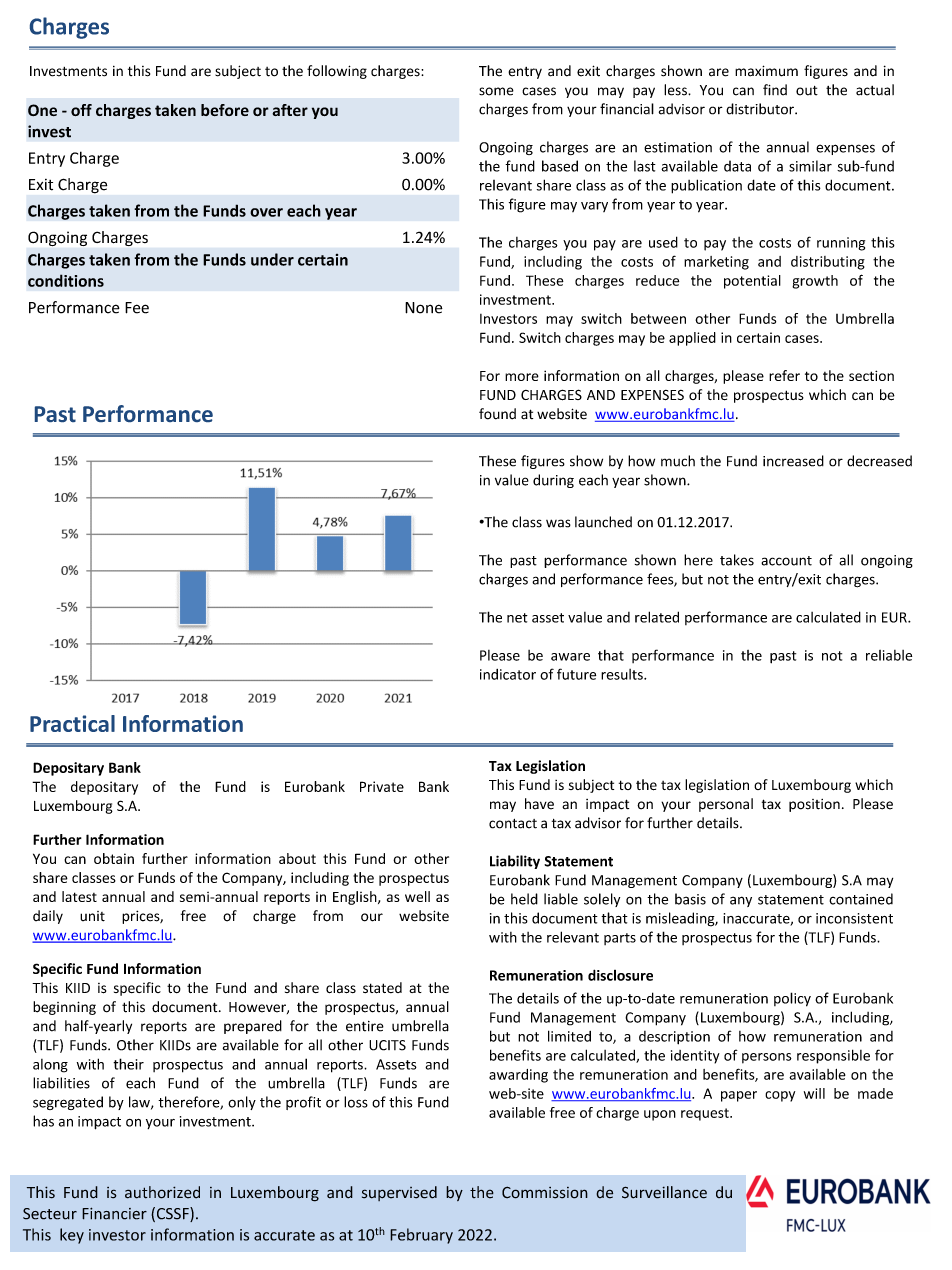 Image resolution: width=952 pixels, height=1270 pixels. I want to click on authorized, so click(162, 1192).
